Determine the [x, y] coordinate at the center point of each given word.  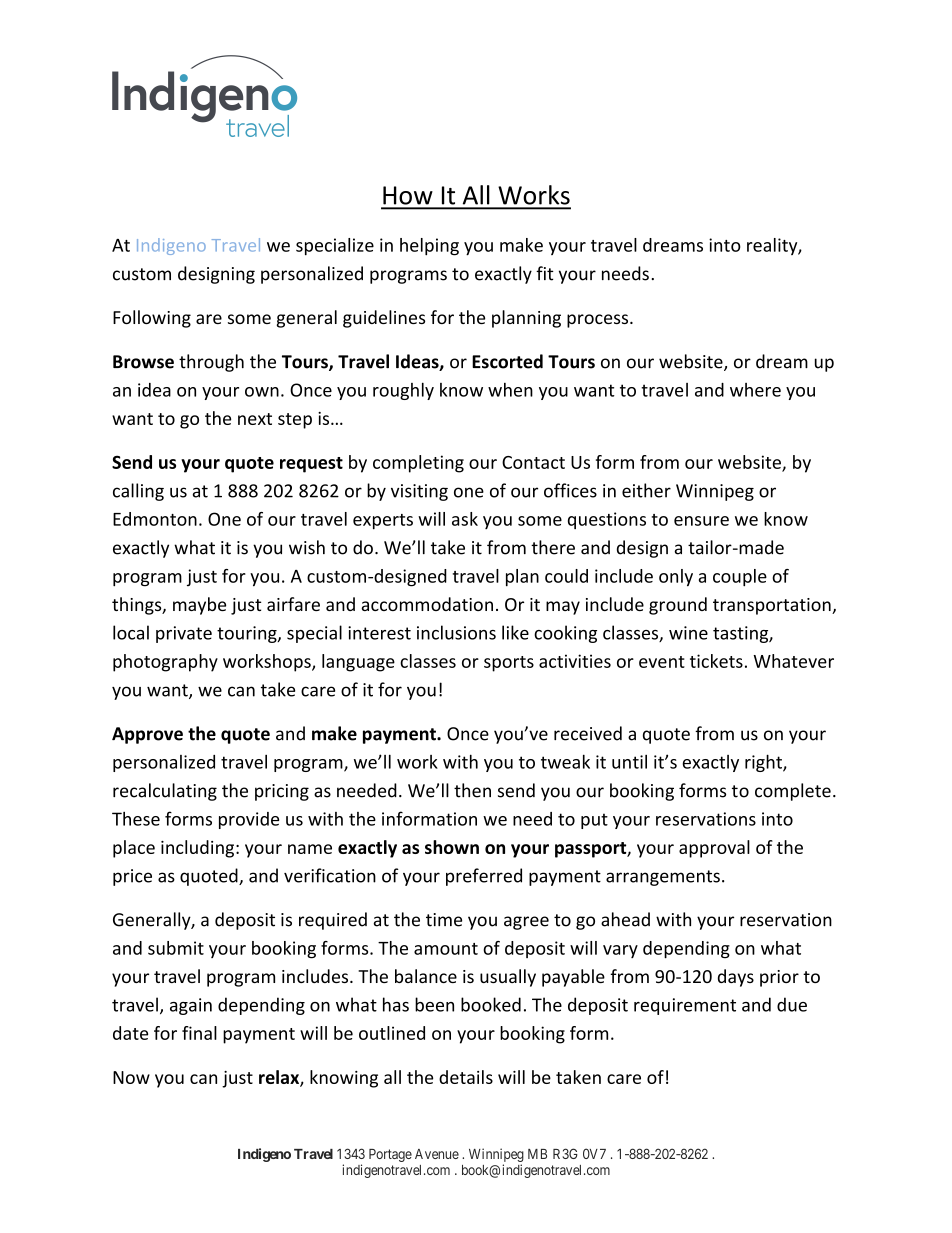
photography [165, 663]
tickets [716, 661]
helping [429, 247]
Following [152, 319]
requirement [685, 1006]
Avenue [437, 1154]
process [599, 321]
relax [280, 1078]
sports [509, 664]
